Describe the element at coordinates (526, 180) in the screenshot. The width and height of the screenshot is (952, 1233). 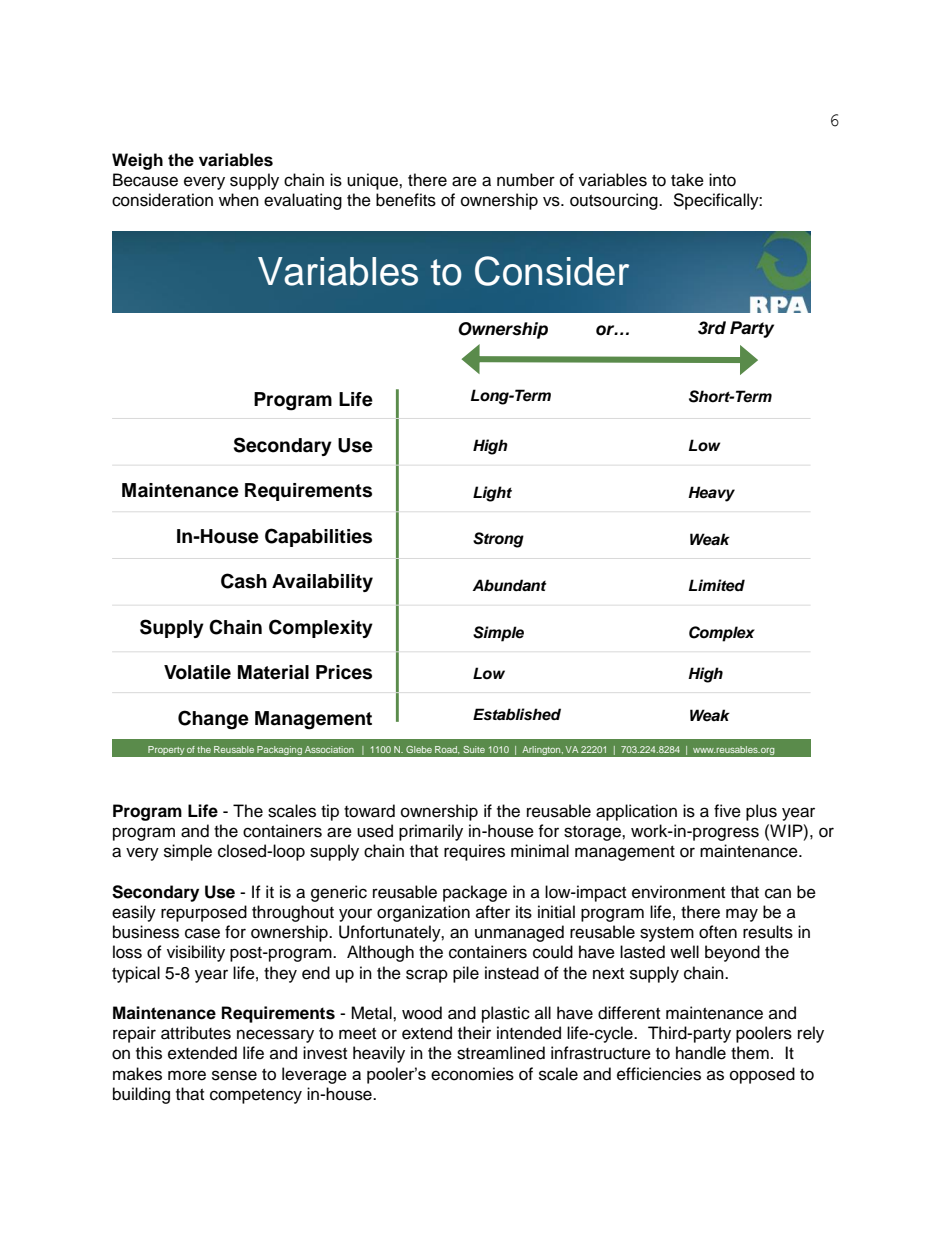
I see `number` at that location.
